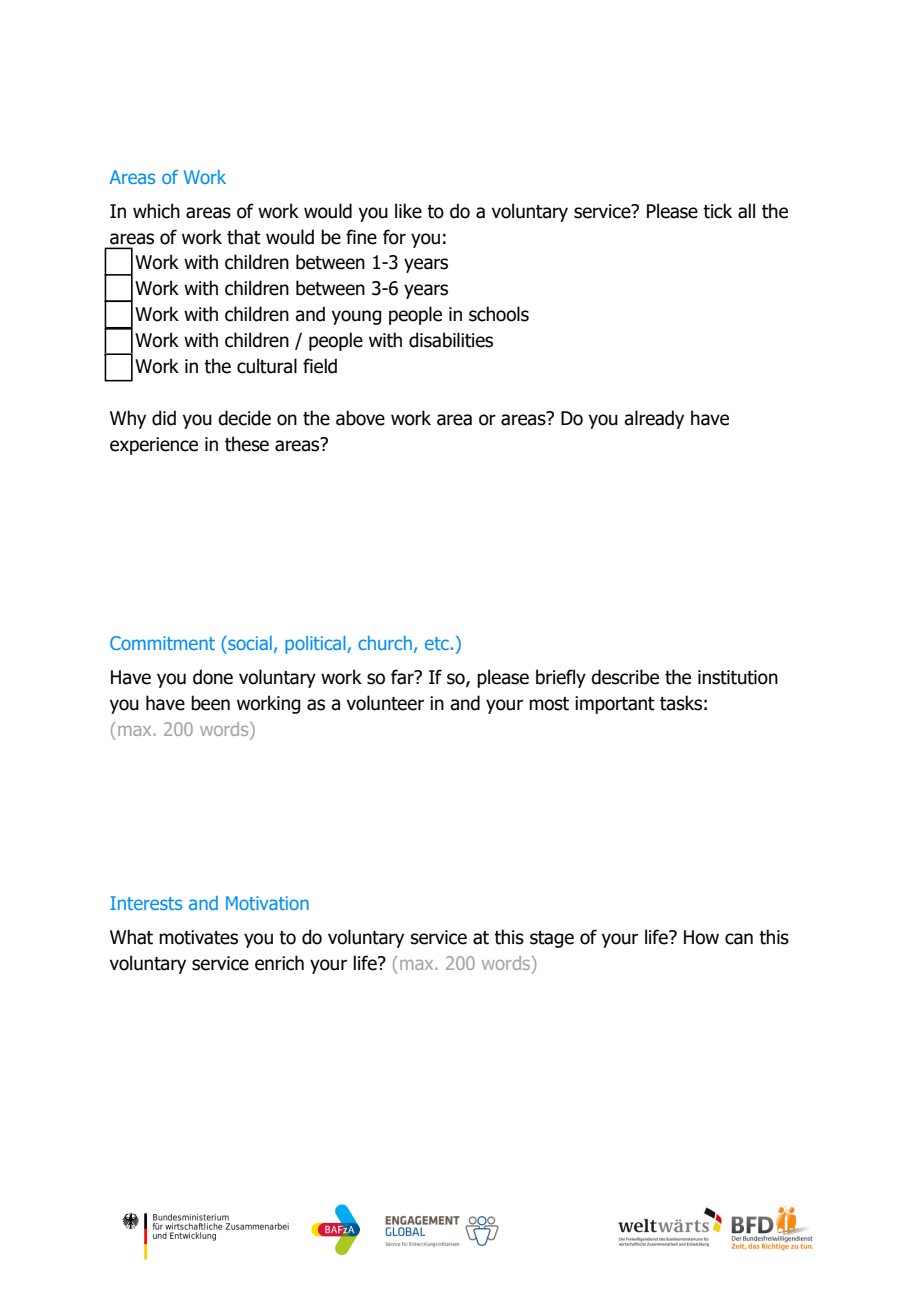 This screenshot has width=924, height=1308. Describe the element at coordinates (717, 211) in the screenshot. I see `tick` at that location.
